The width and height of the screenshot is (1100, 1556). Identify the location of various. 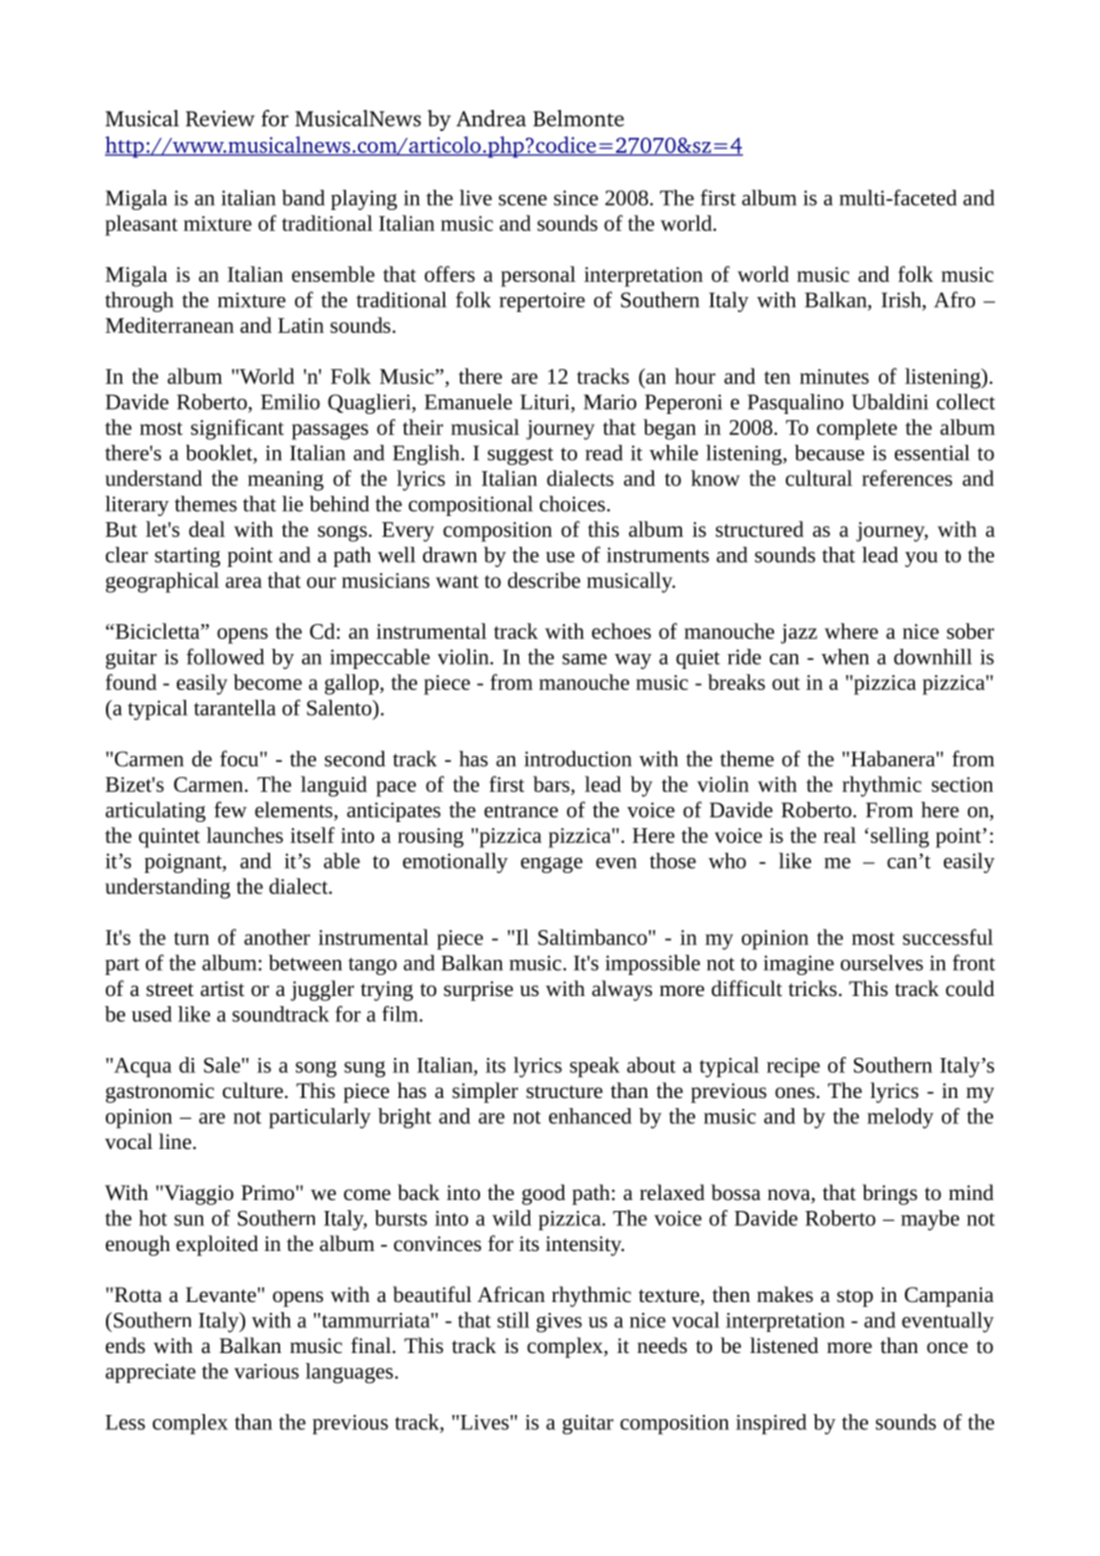
(266, 1371).
